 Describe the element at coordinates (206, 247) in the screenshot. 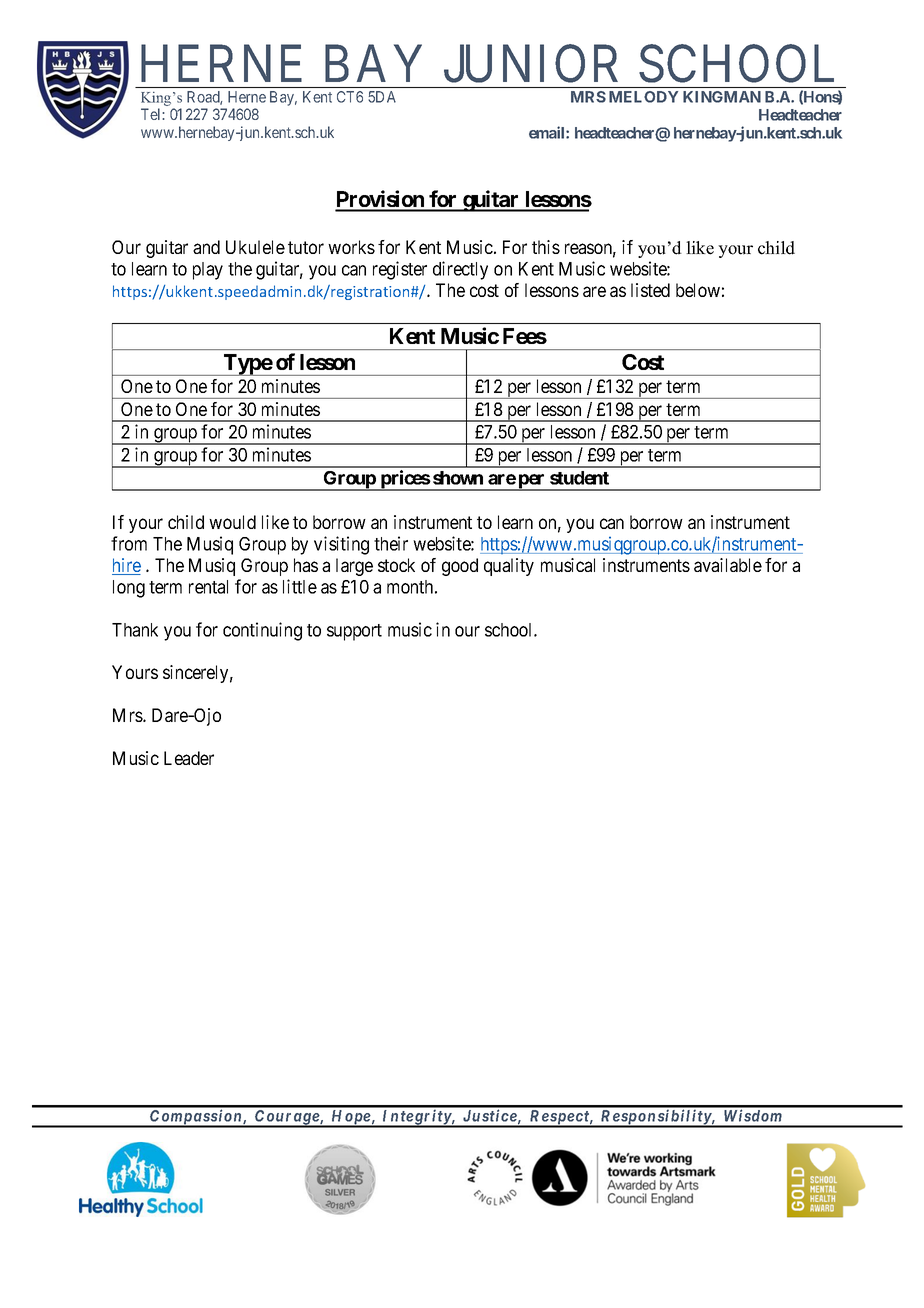

I see `and` at that location.
